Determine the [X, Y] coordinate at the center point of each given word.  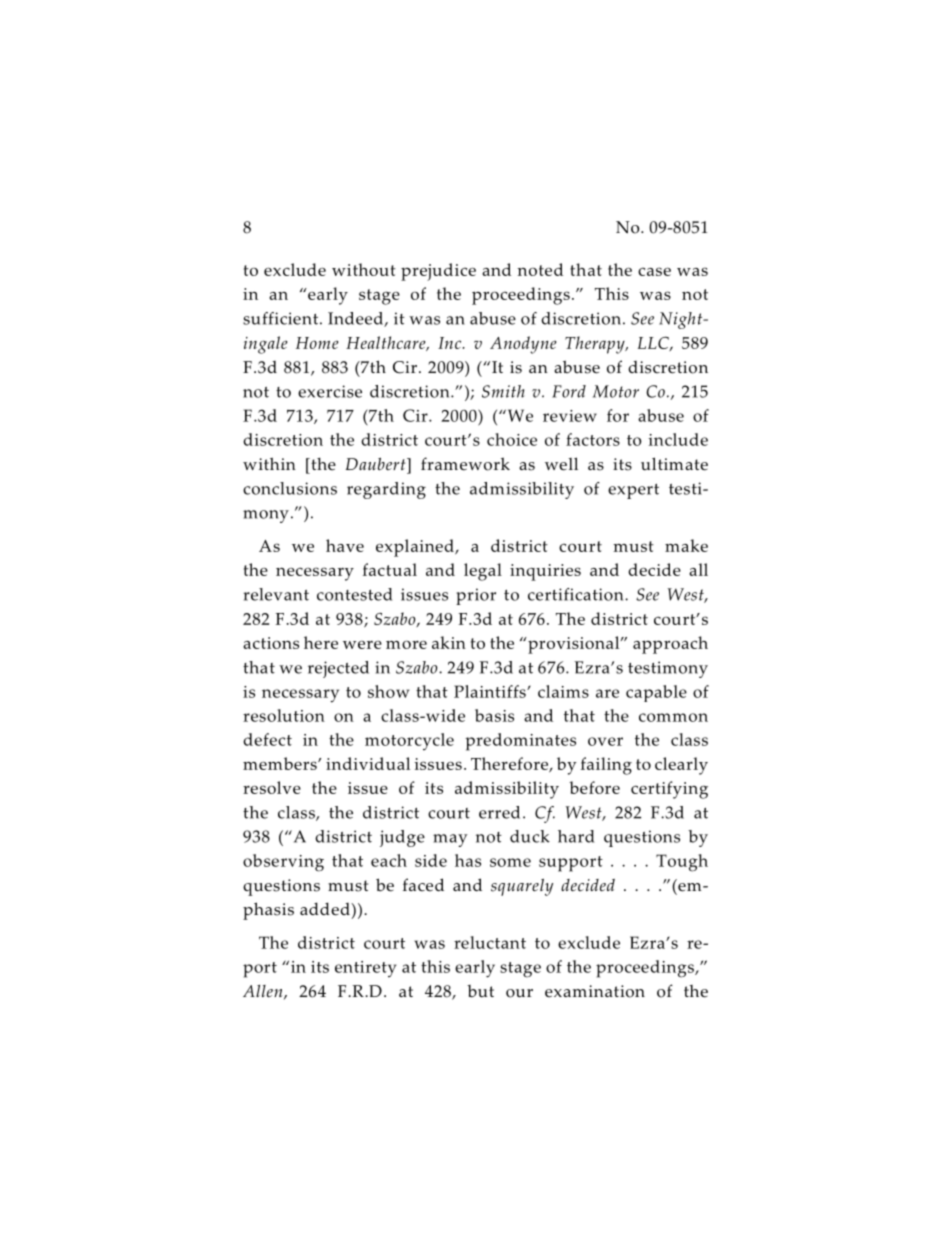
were [362, 645]
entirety [365, 969]
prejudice [438, 272]
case [654, 271]
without [364, 269]
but [480, 991]
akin [449, 642]
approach [670, 645]
